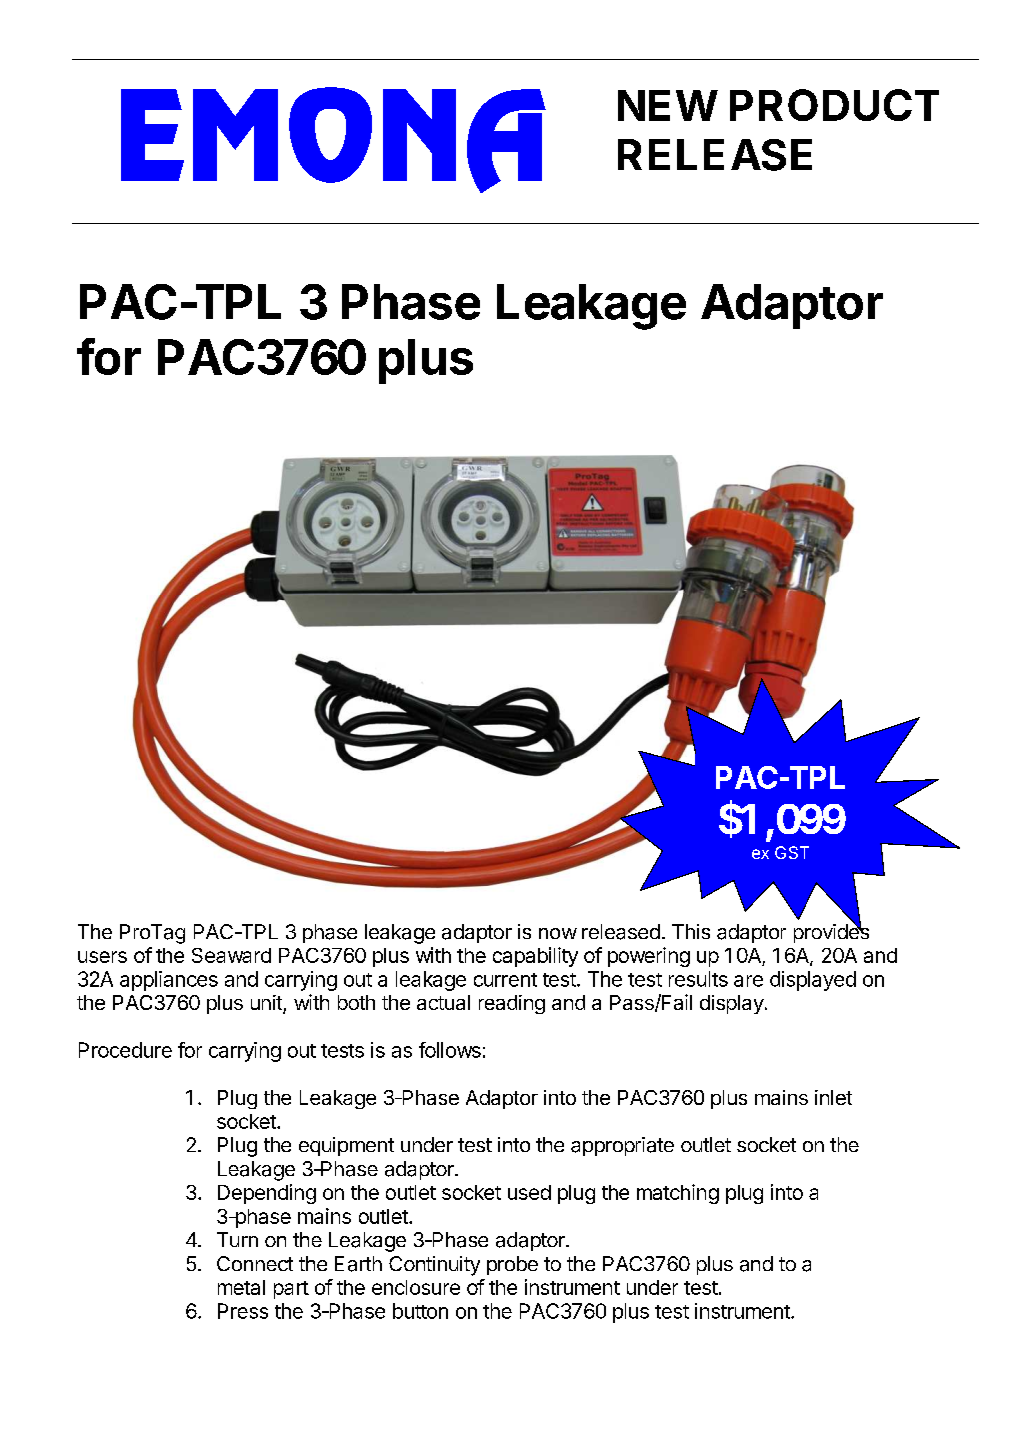 The height and width of the screenshot is (1447, 1022). Describe the element at coordinates (241, 1287) in the screenshot. I see `metal` at that location.
